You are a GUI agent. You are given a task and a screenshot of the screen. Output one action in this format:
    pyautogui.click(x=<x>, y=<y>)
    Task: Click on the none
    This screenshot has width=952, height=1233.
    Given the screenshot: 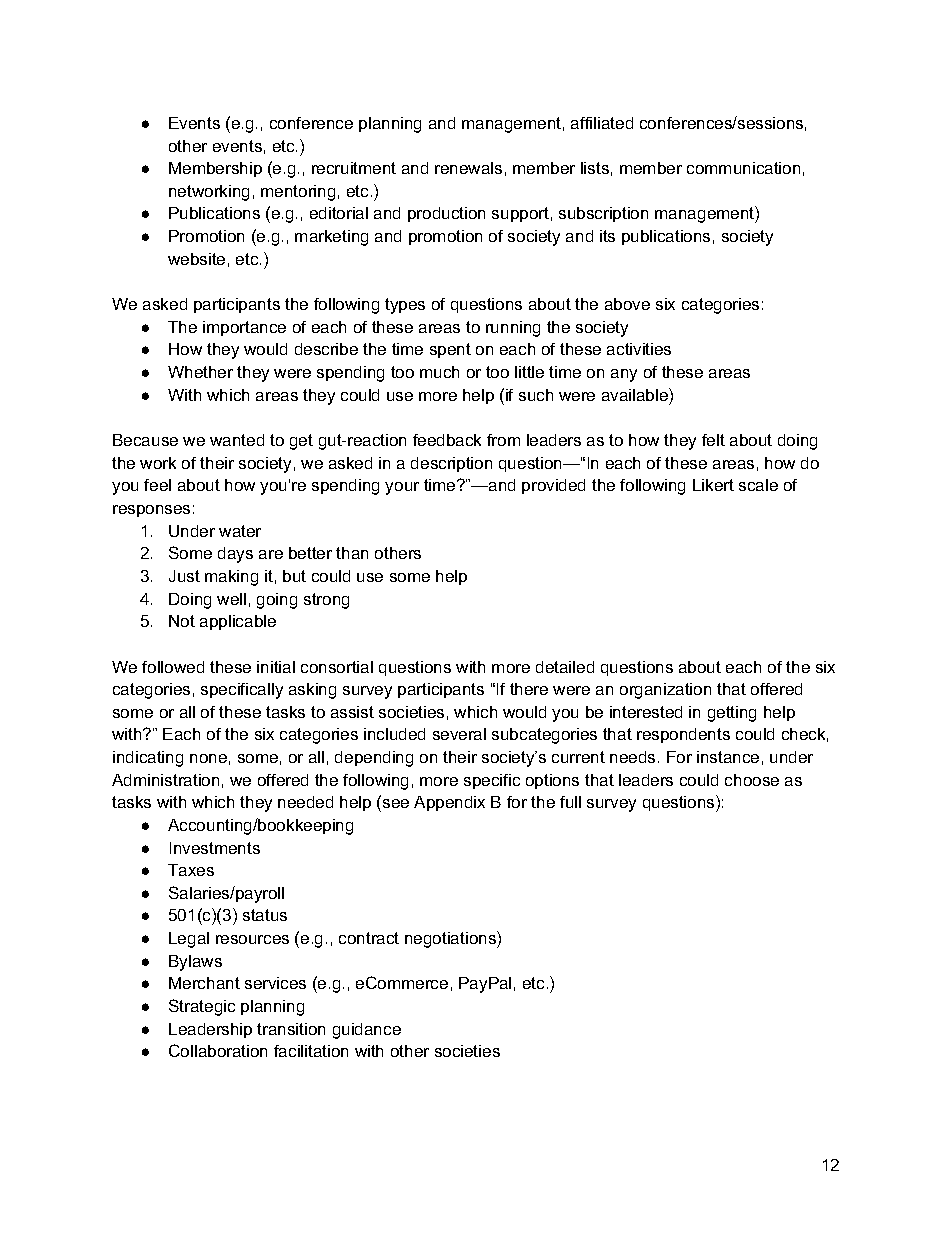 What is the action you would take?
    pyautogui.click(x=208, y=758)
